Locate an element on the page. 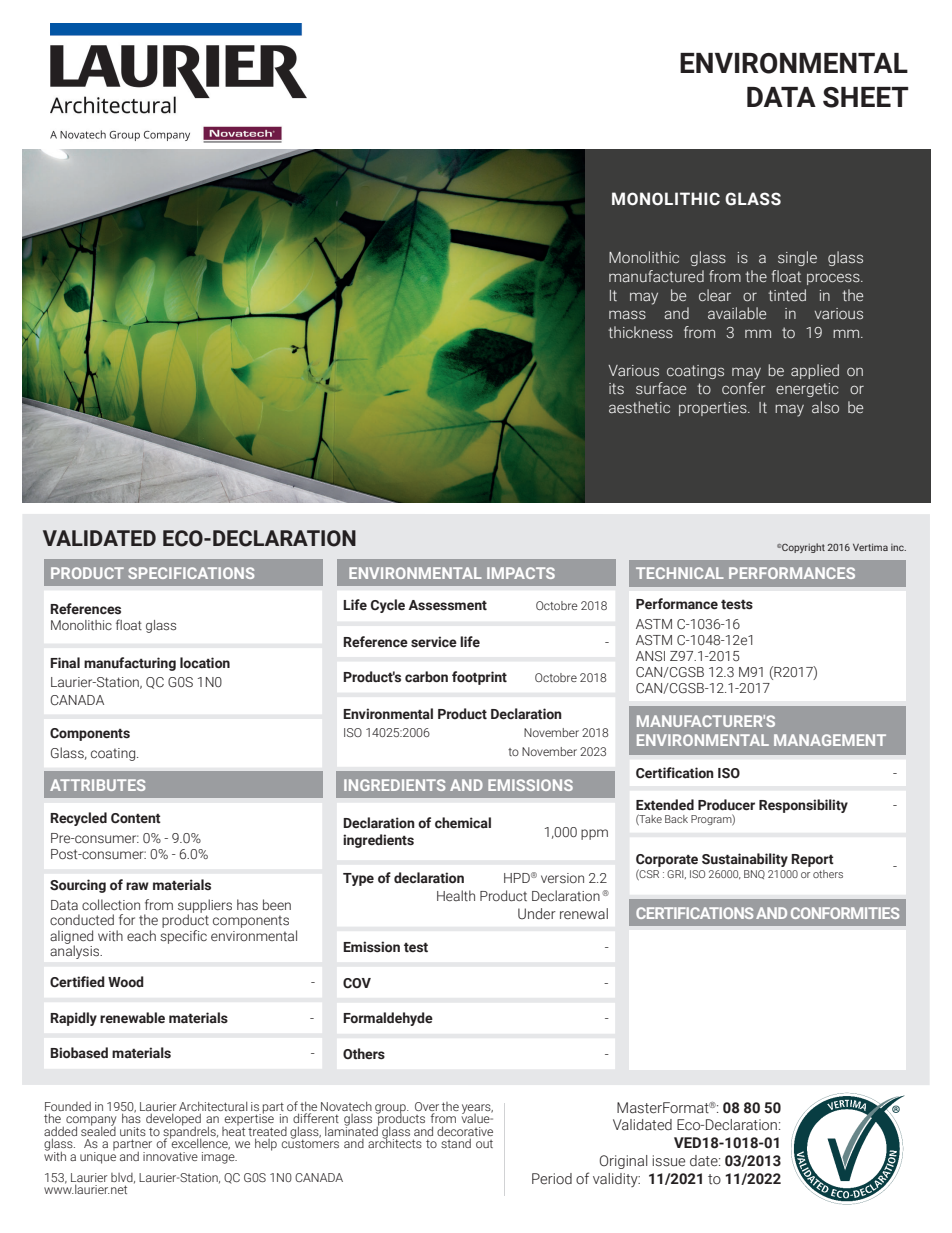 The width and height of the image is (952, 1233). innovative is located at coordinates (170, 1156).
